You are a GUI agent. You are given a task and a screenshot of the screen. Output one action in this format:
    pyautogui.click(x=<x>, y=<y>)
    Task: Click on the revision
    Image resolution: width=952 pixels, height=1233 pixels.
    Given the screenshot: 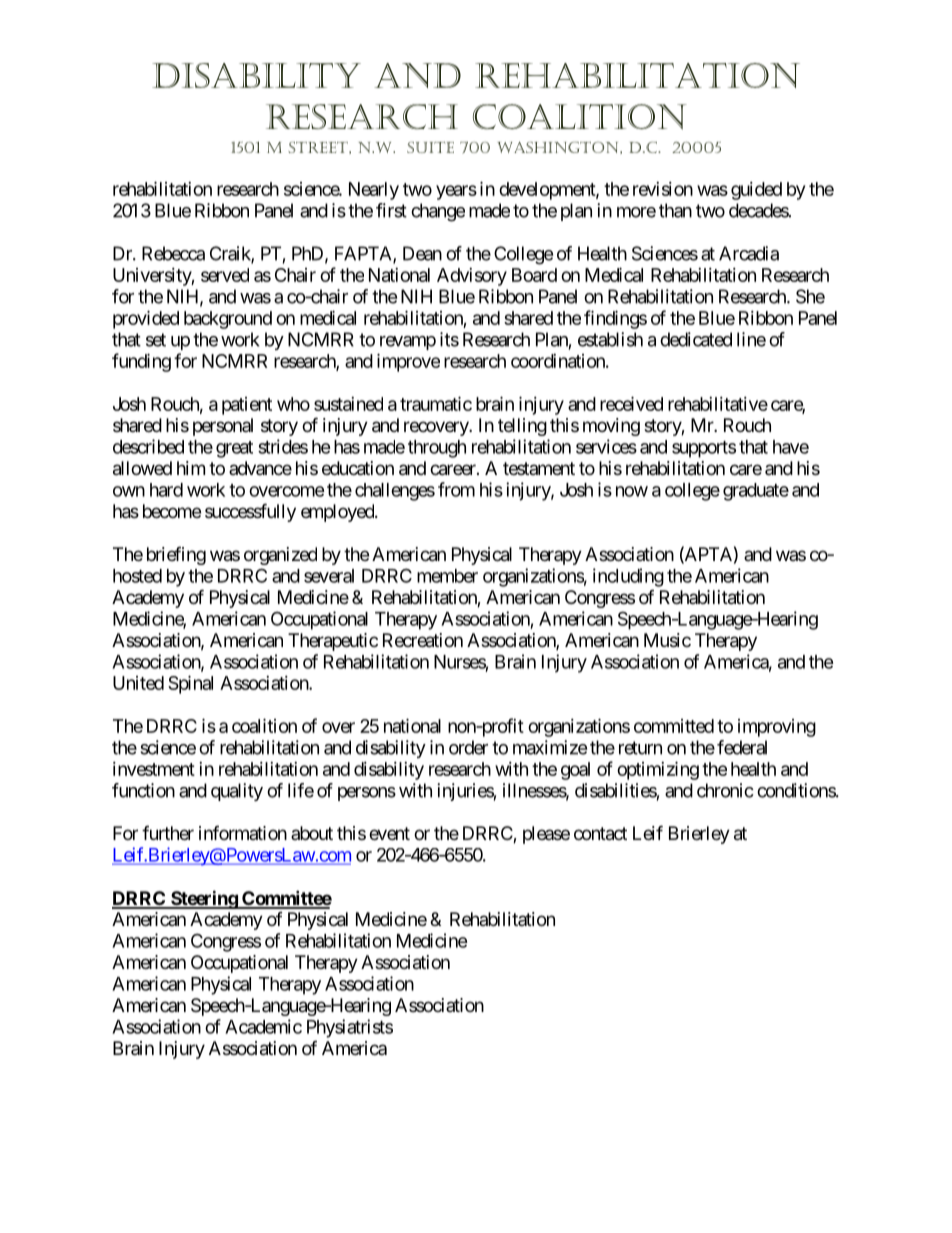 What is the action you would take?
    pyautogui.click(x=663, y=189)
